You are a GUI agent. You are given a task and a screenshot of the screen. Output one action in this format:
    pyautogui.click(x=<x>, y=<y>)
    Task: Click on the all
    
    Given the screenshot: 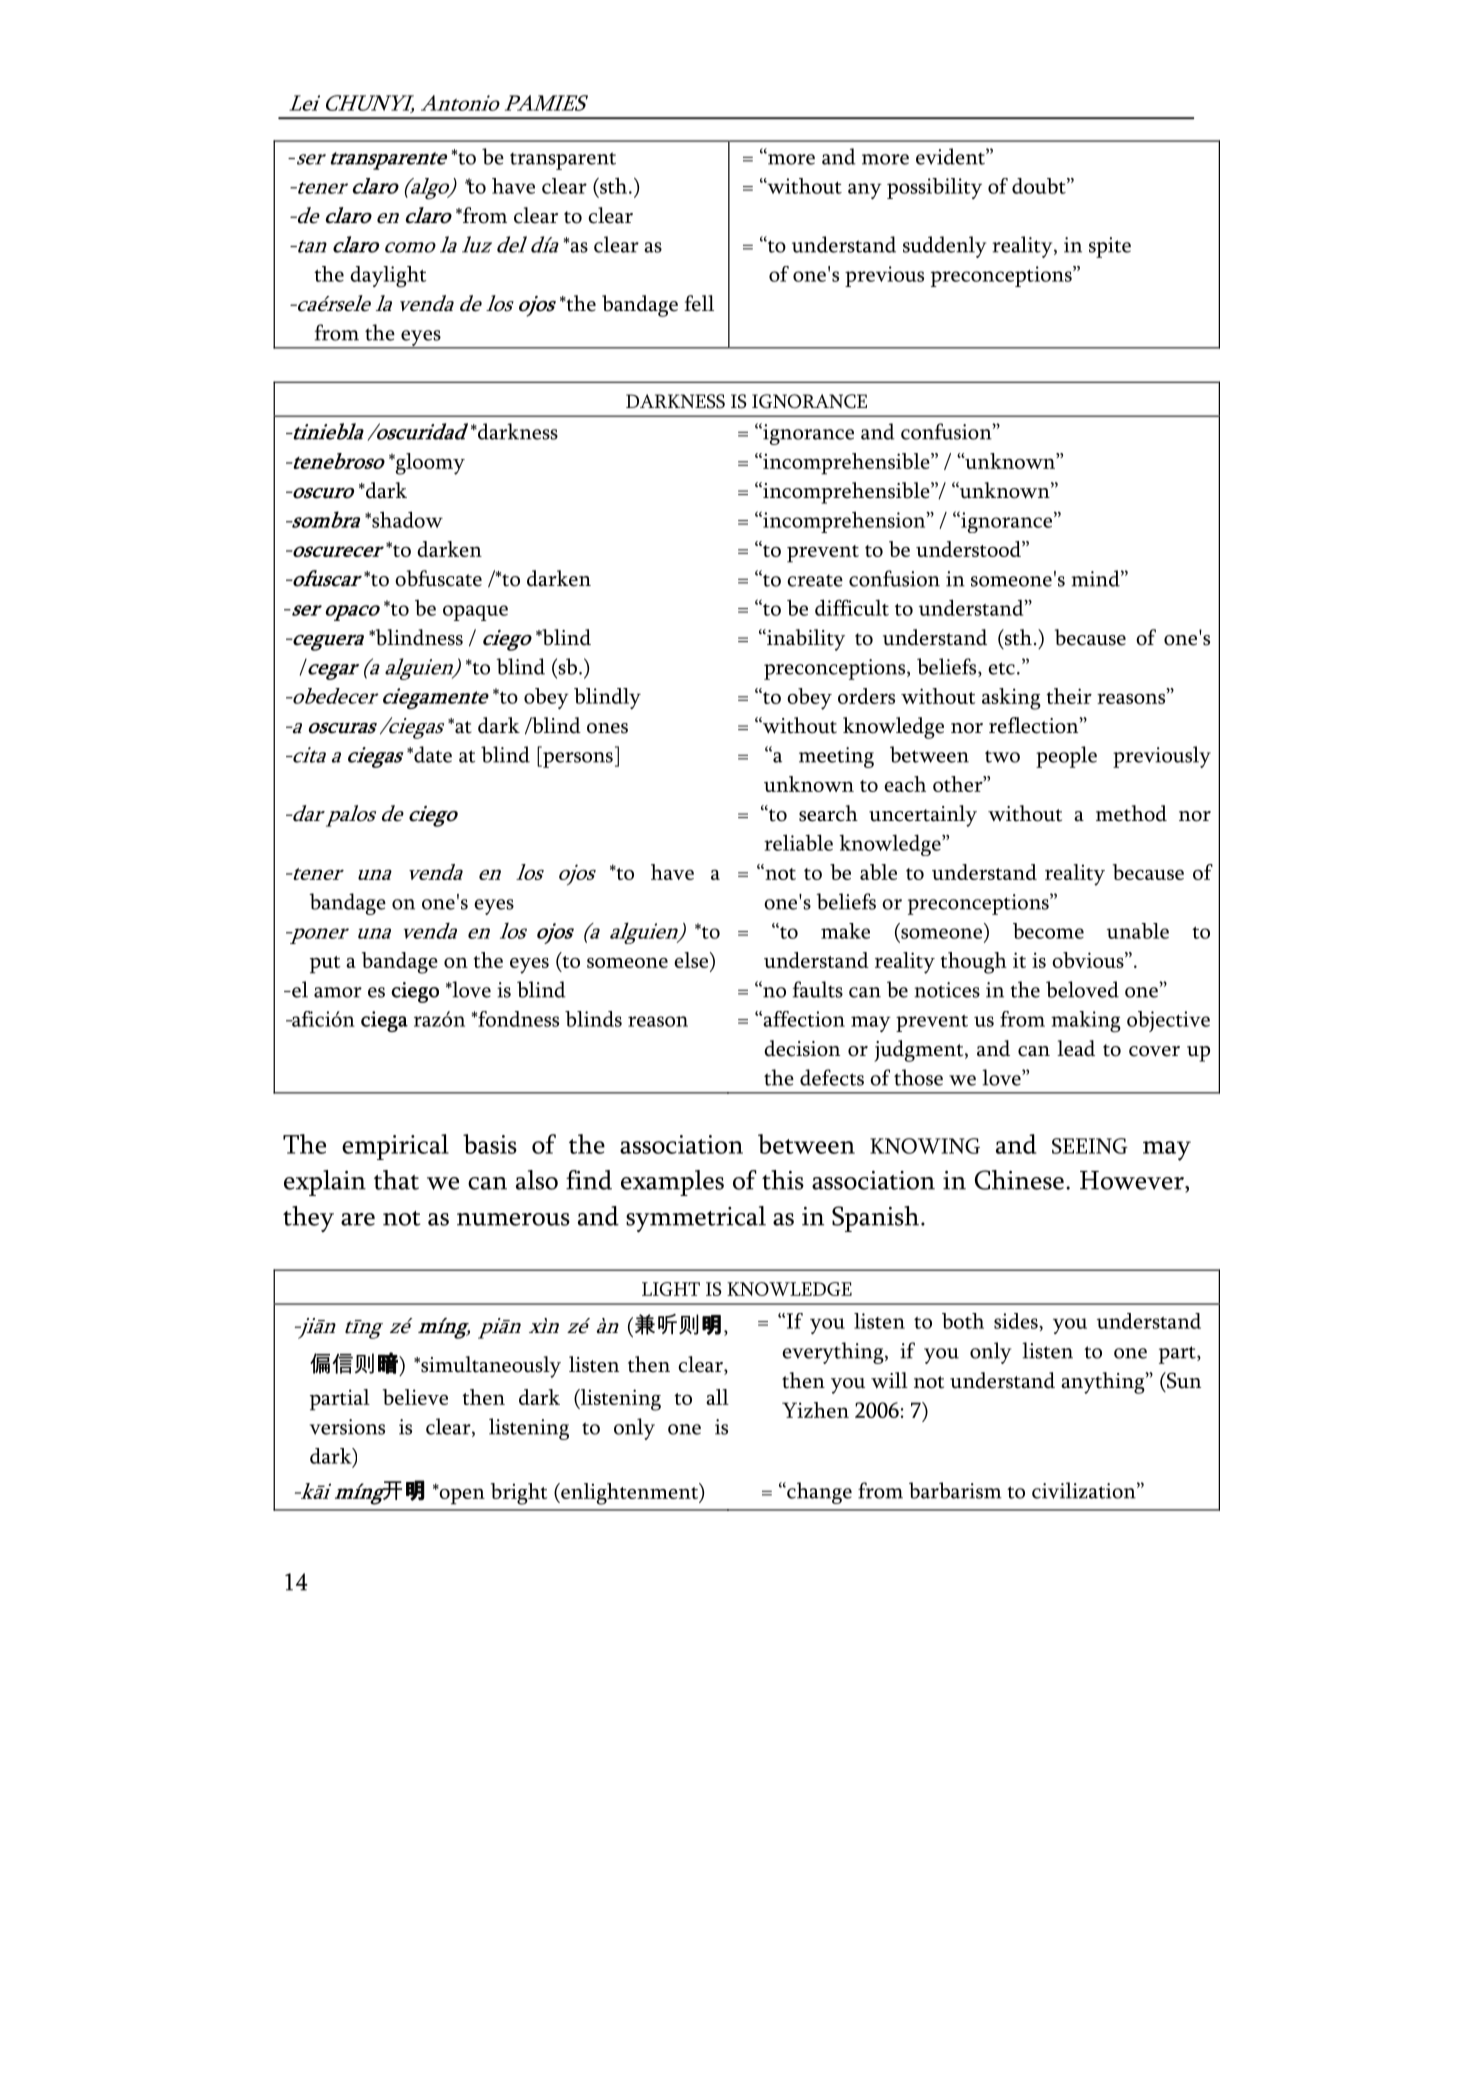 What is the action you would take?
    pyautogui.click(x=717, y=1397)
